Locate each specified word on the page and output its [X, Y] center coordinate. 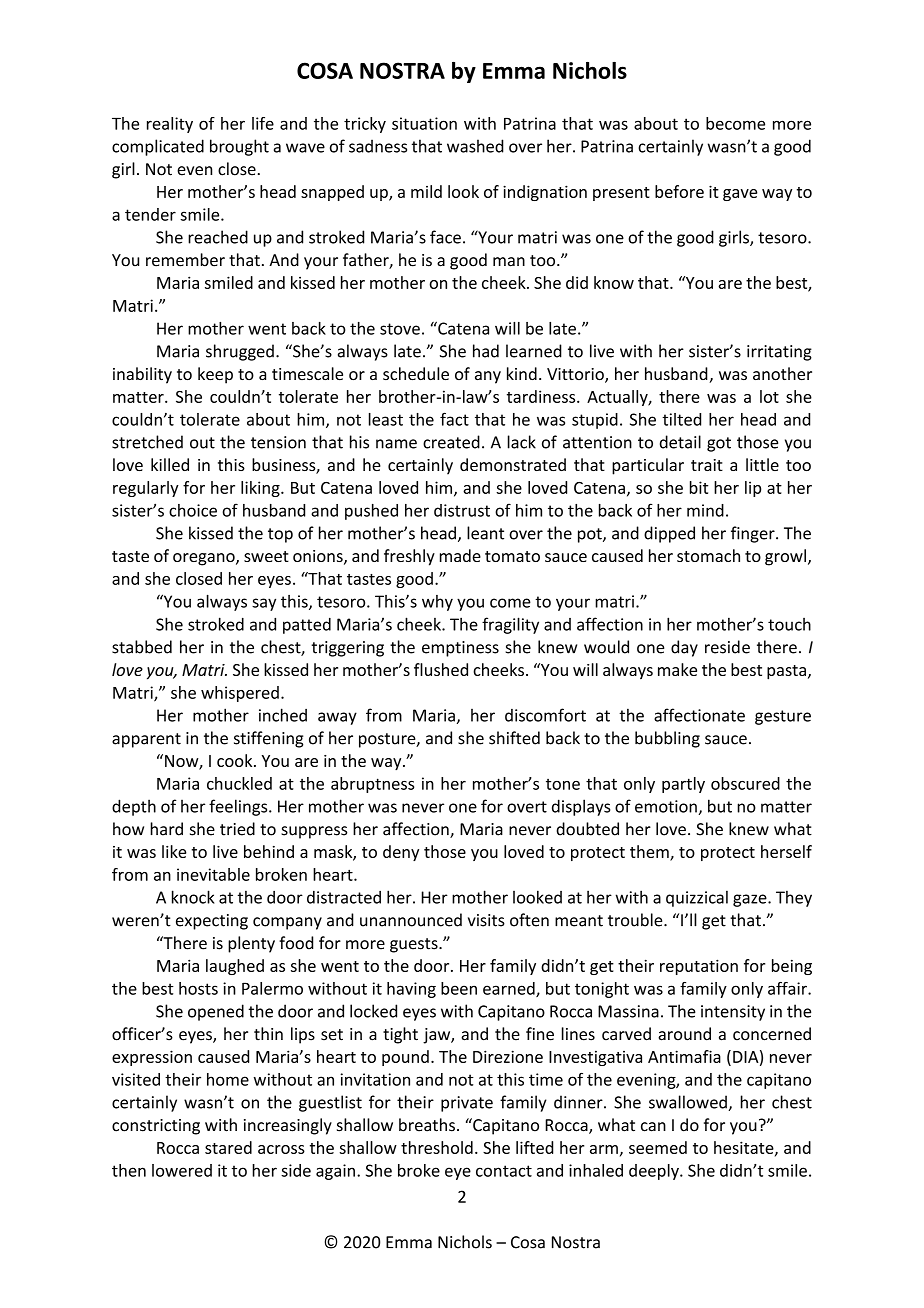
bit [699, 487]
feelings [239, 807]
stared [228, 1147]
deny [401, 853]
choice [193, 510]
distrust [462, 510]
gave [740, 195]
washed [475, 146]
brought [239, 147]
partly [683, 785]
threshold [437, 1147]
